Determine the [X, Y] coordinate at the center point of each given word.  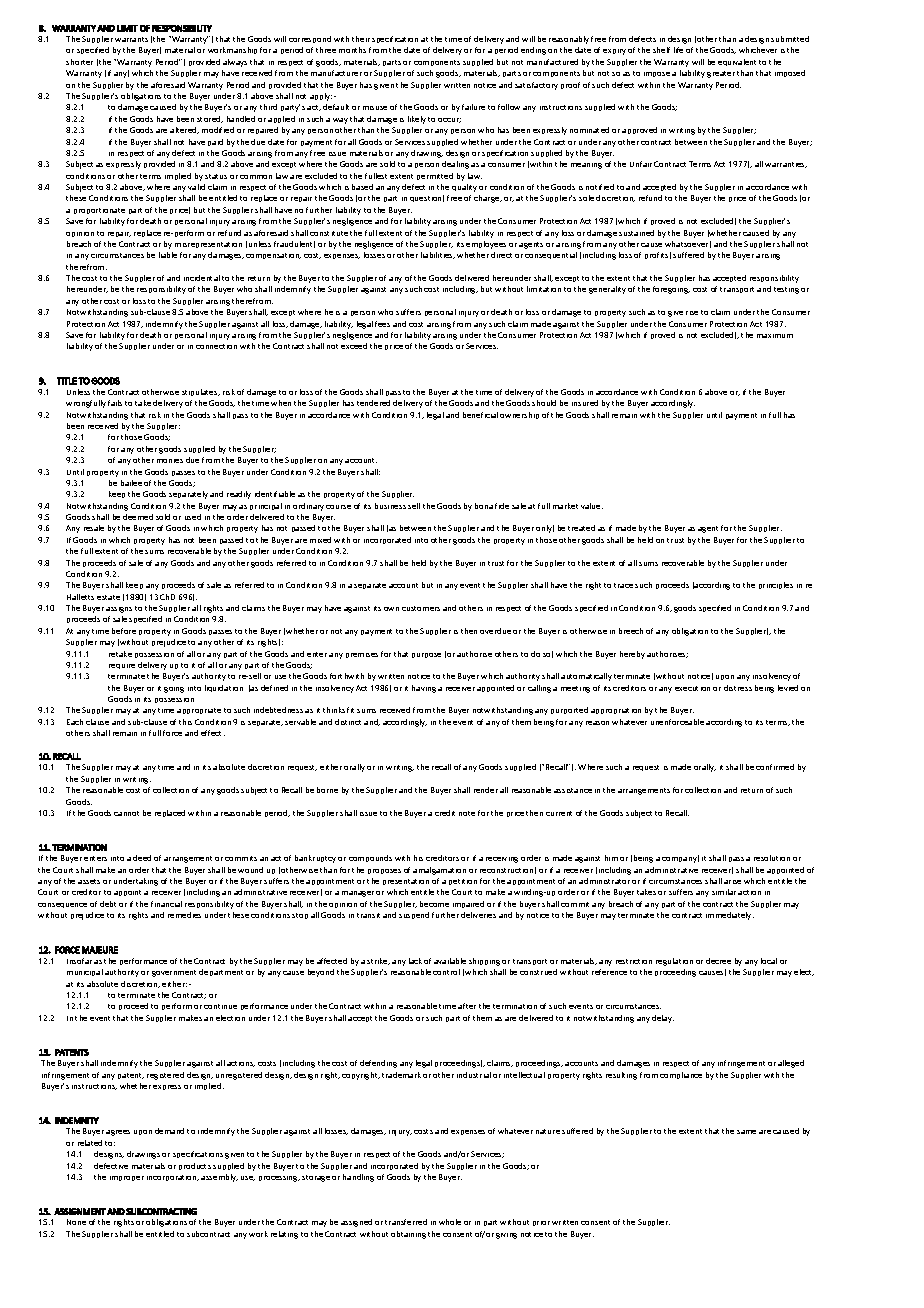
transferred [406, 1222]
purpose [426, 655]
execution [692, 688]
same [746, 1132]
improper [127, 1178]
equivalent [737, 62]
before [124, 631]
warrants [131, 39]
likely [417, 120]
